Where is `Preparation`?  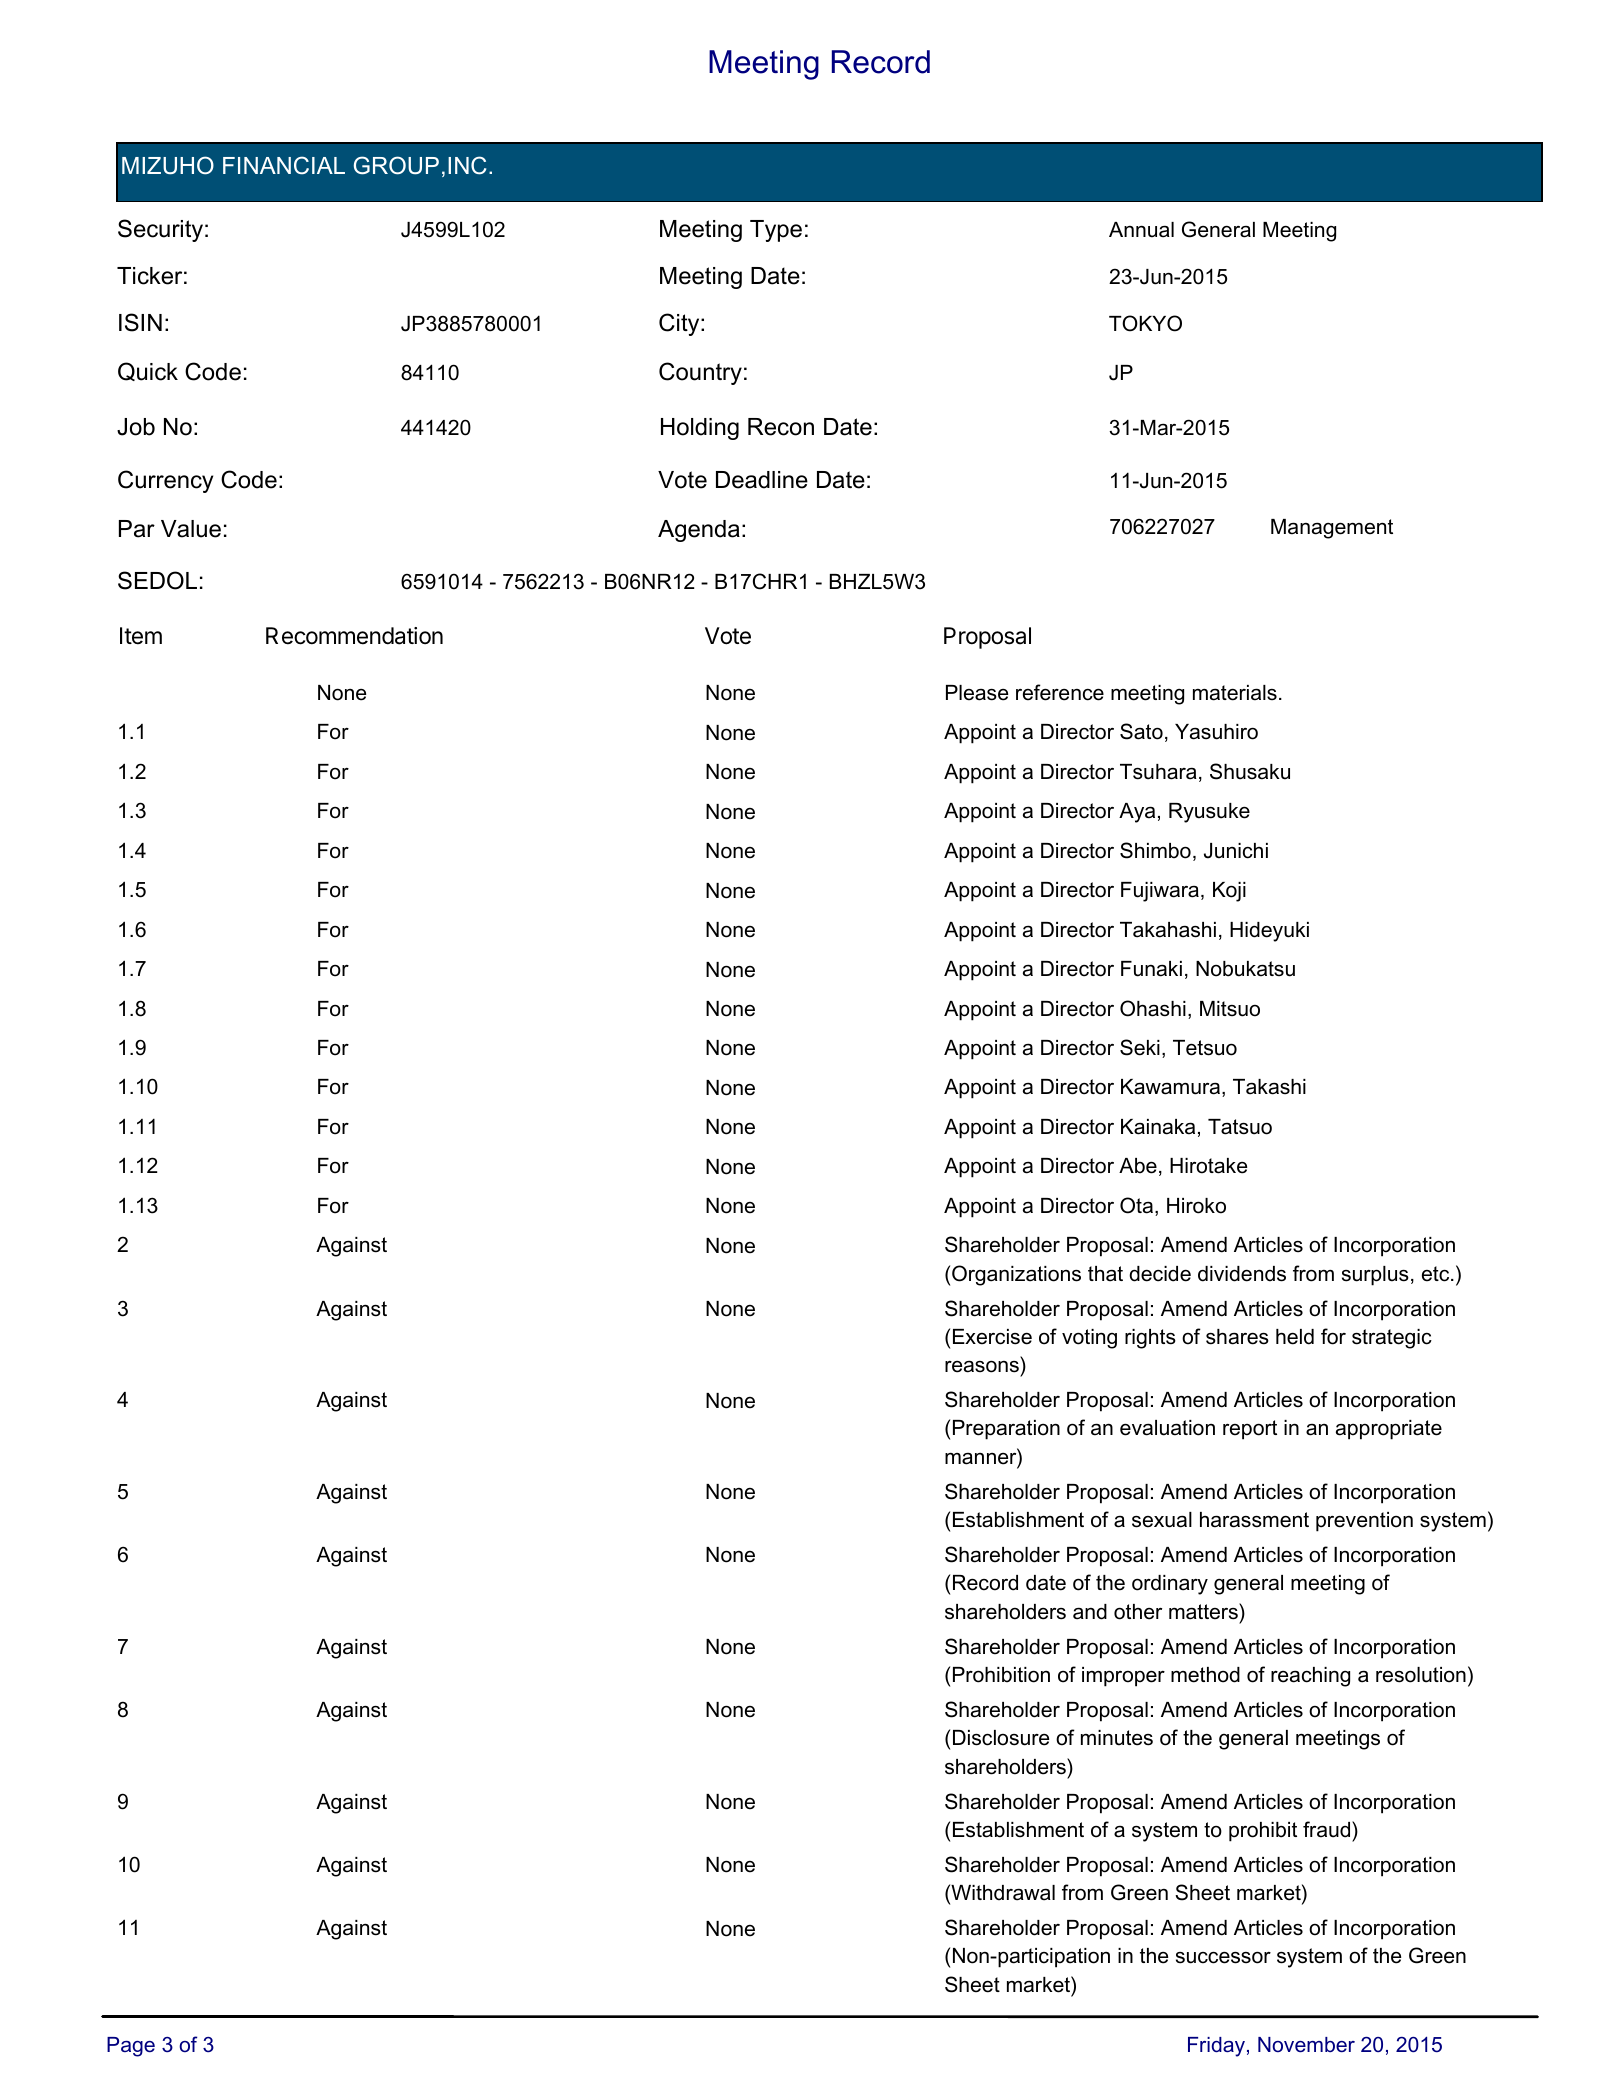 Preparation is located at coordinates (1006, 1430).
